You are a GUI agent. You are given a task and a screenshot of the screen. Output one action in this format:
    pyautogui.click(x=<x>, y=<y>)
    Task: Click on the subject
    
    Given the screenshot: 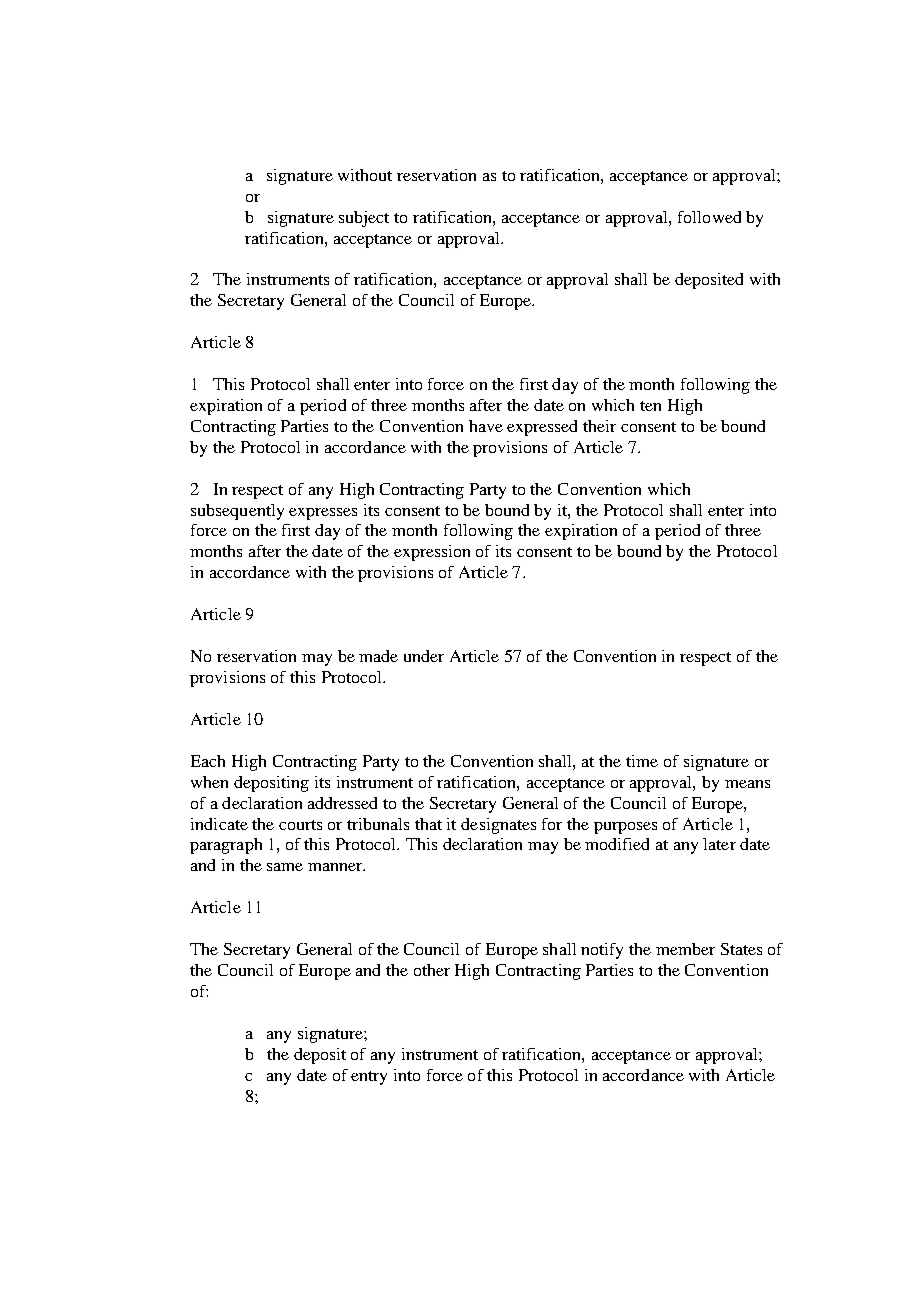 What is the action you would take?
    pyautogui.click(x=364, y=219)
